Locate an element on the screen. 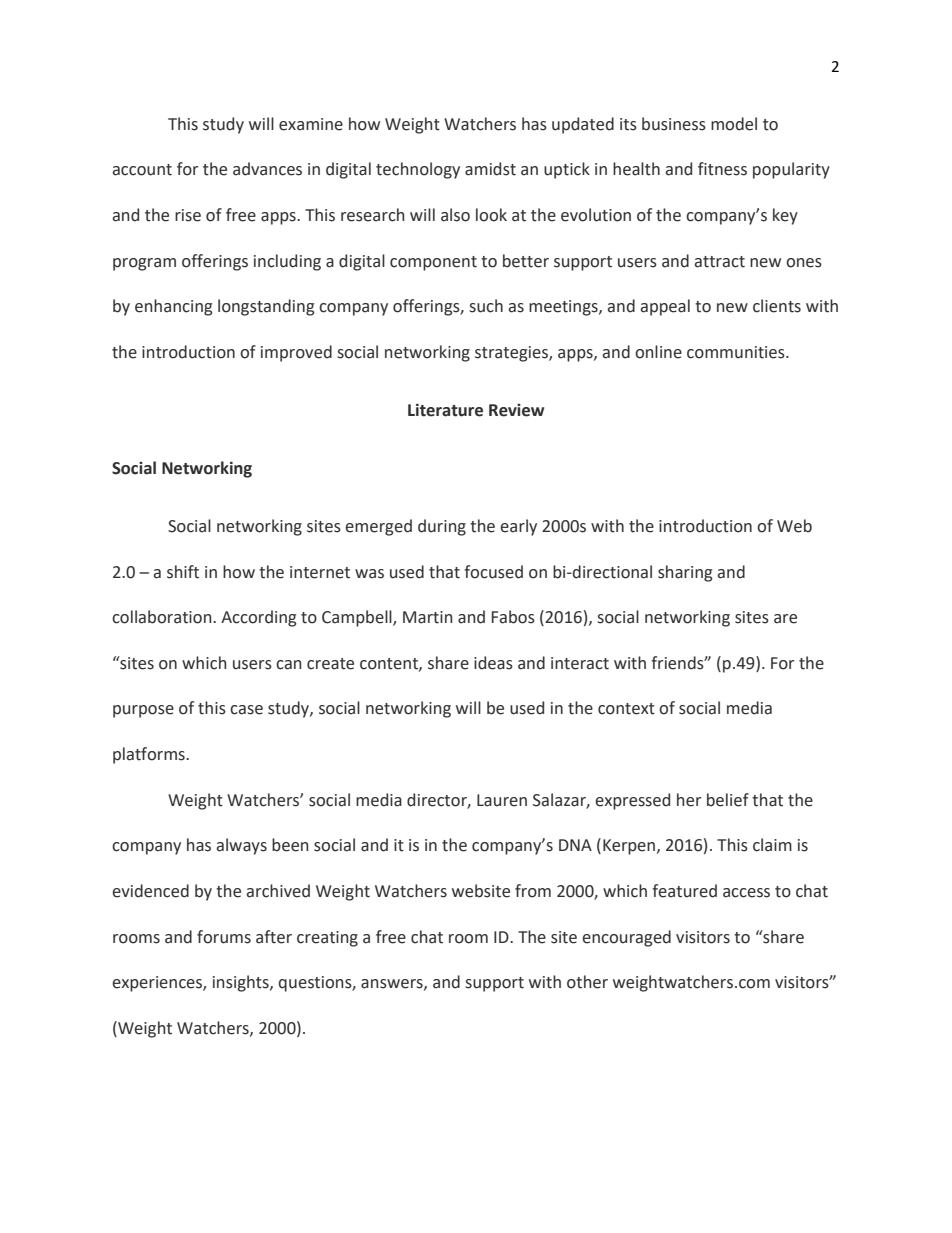  sharing is located at coordinates (685, 573).
